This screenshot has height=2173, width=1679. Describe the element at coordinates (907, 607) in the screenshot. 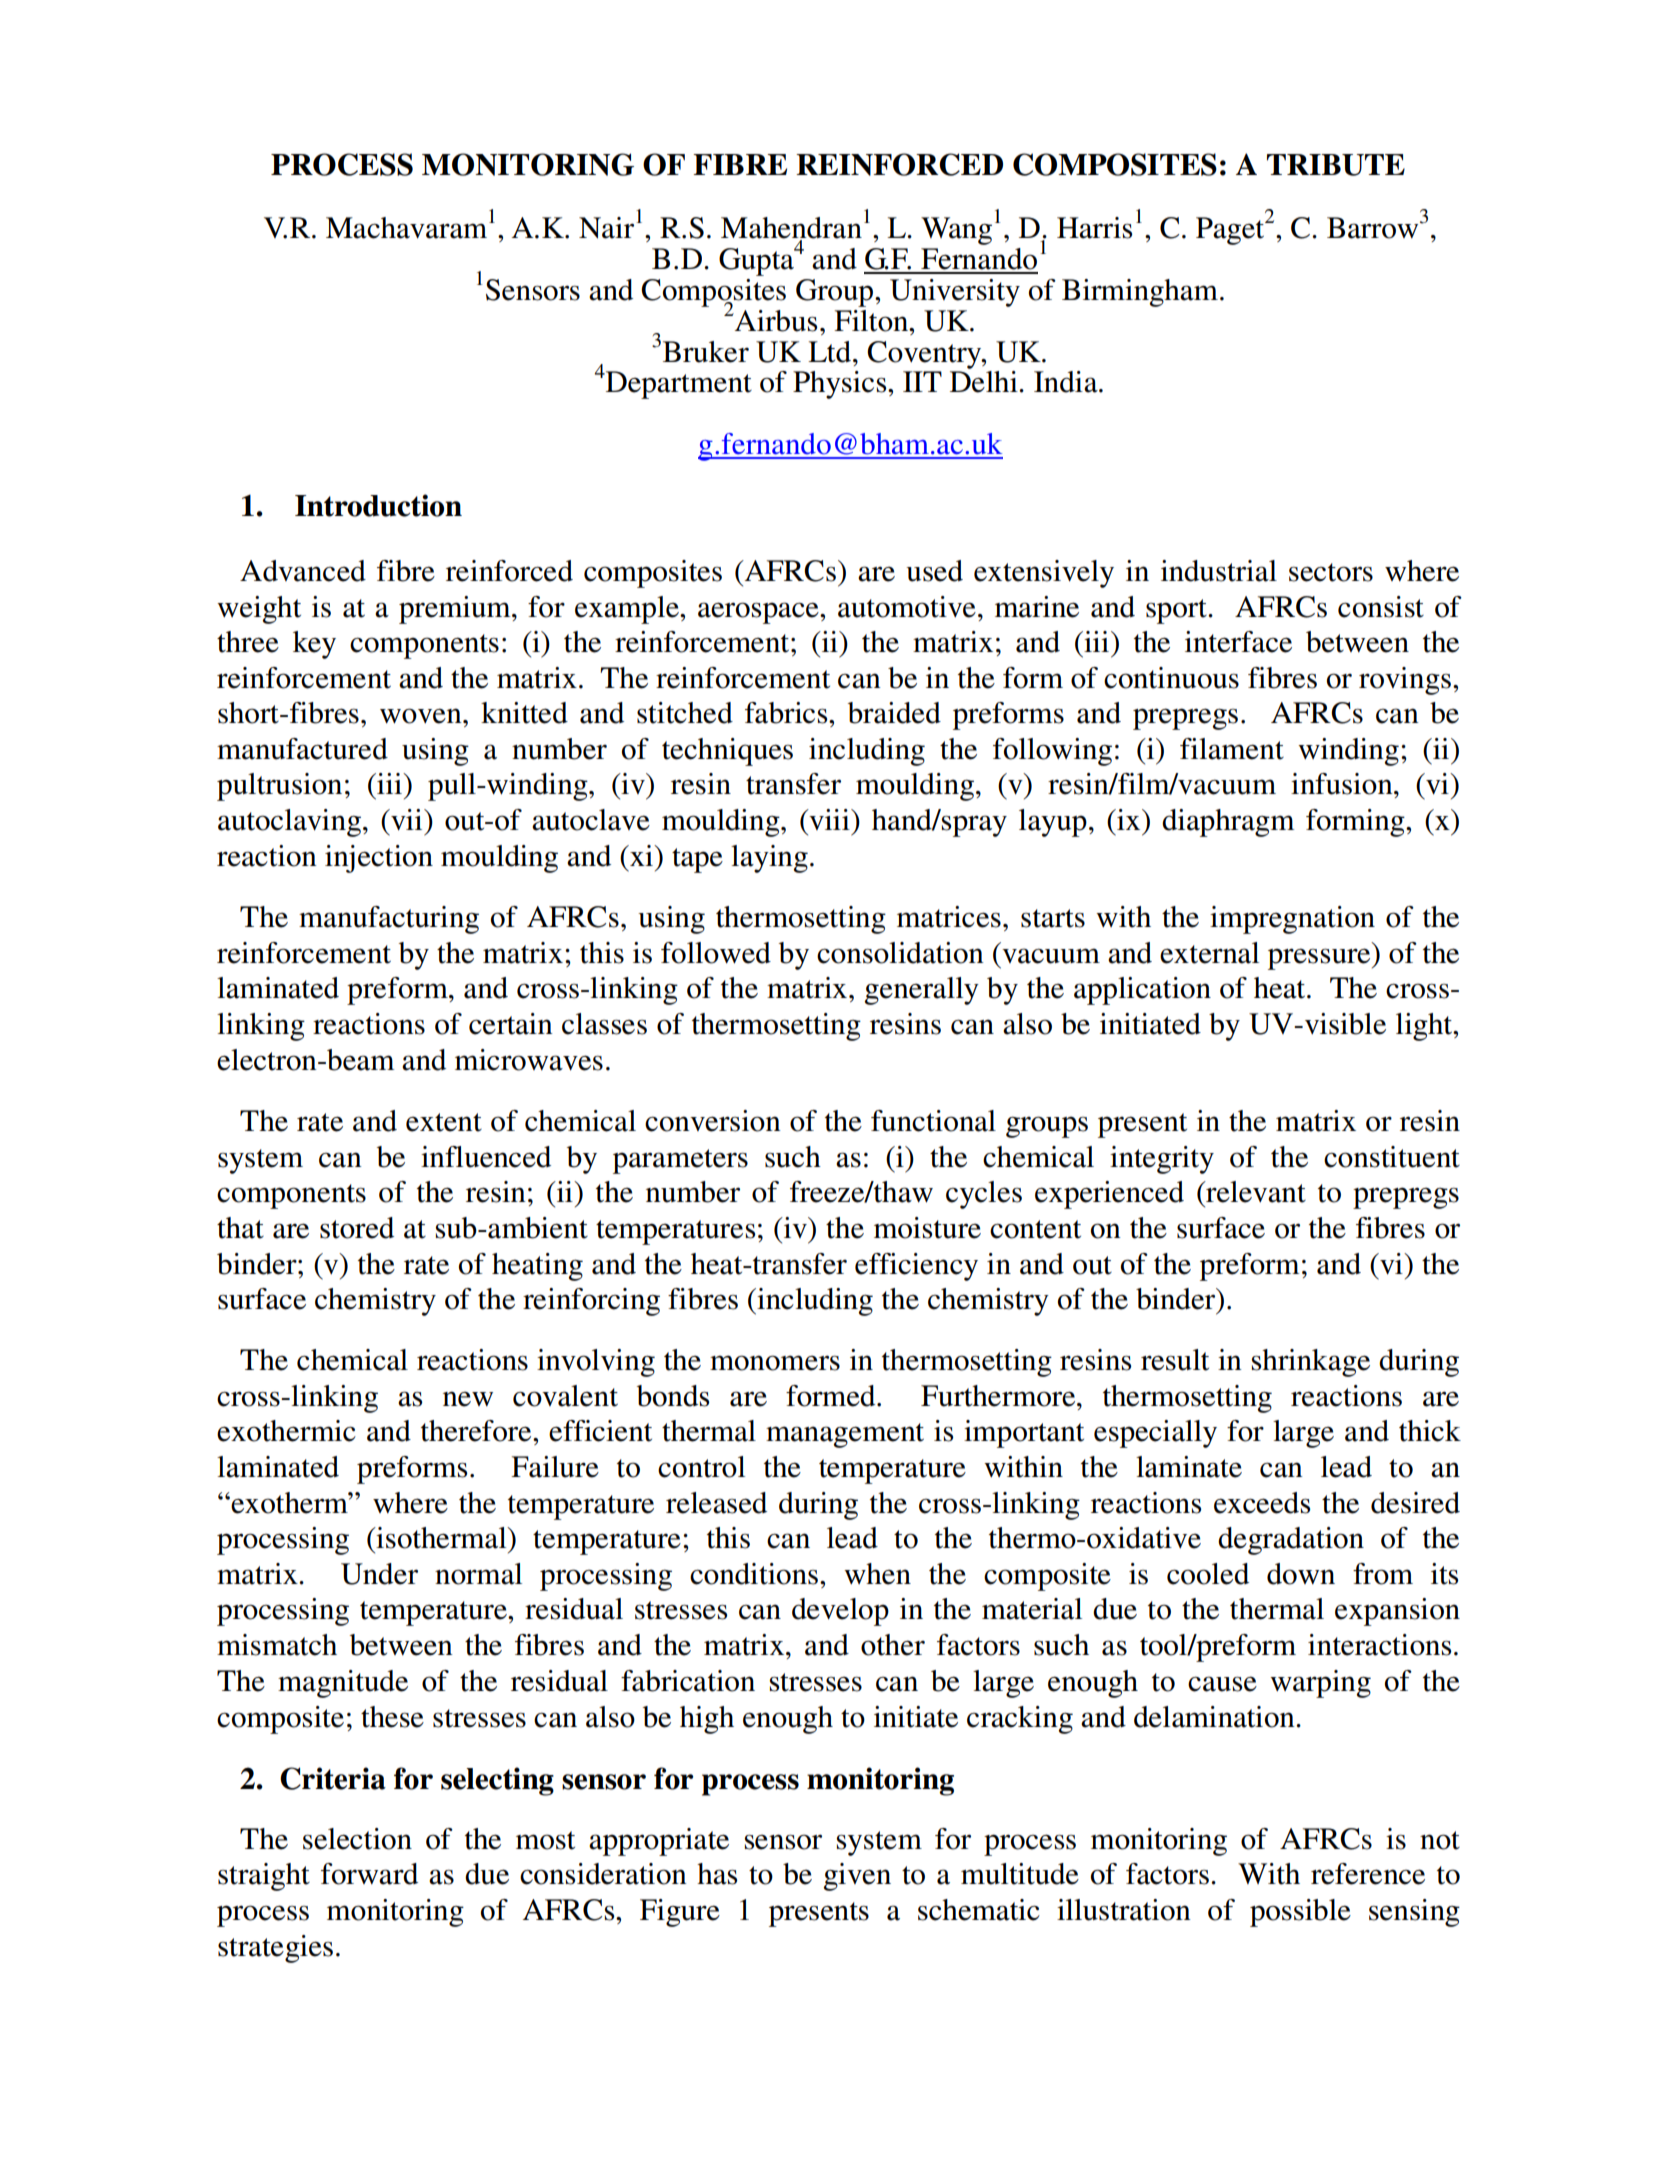

I see `automotive` at that location.
